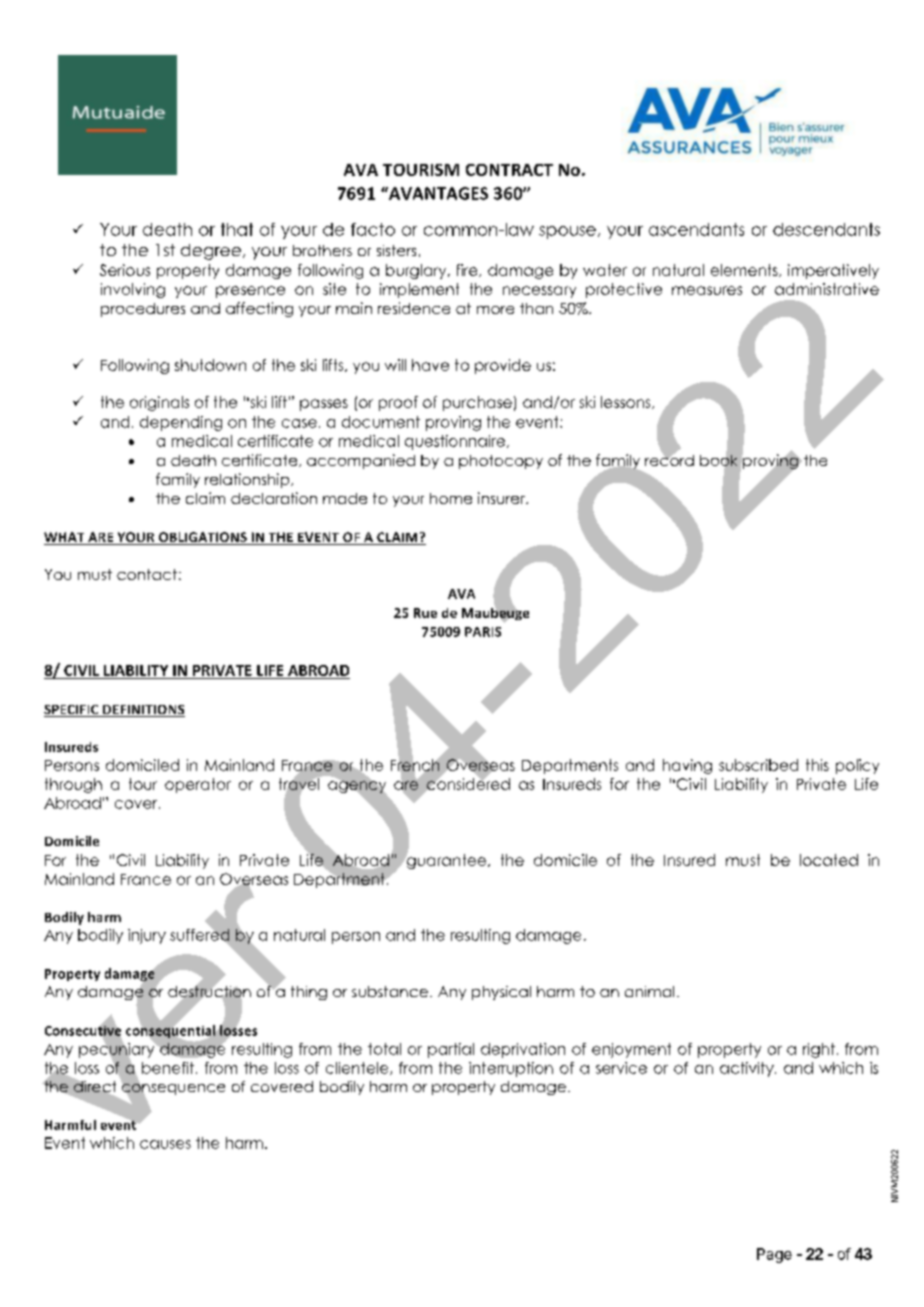 This document has height=1307, width=924. I want to click on Page, so click(774, 1255).
